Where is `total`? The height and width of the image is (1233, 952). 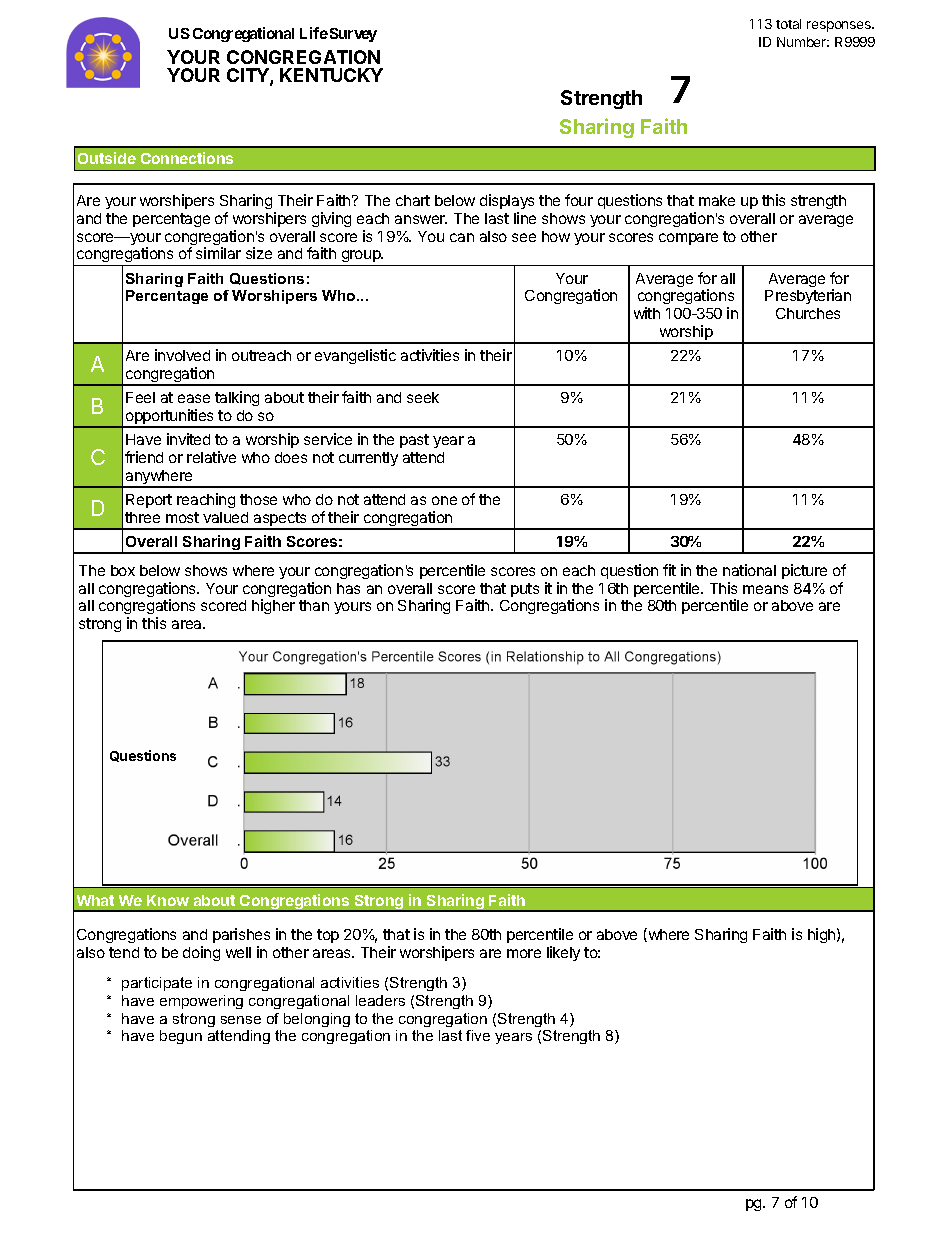 total is located at coordinates (788, 24).
